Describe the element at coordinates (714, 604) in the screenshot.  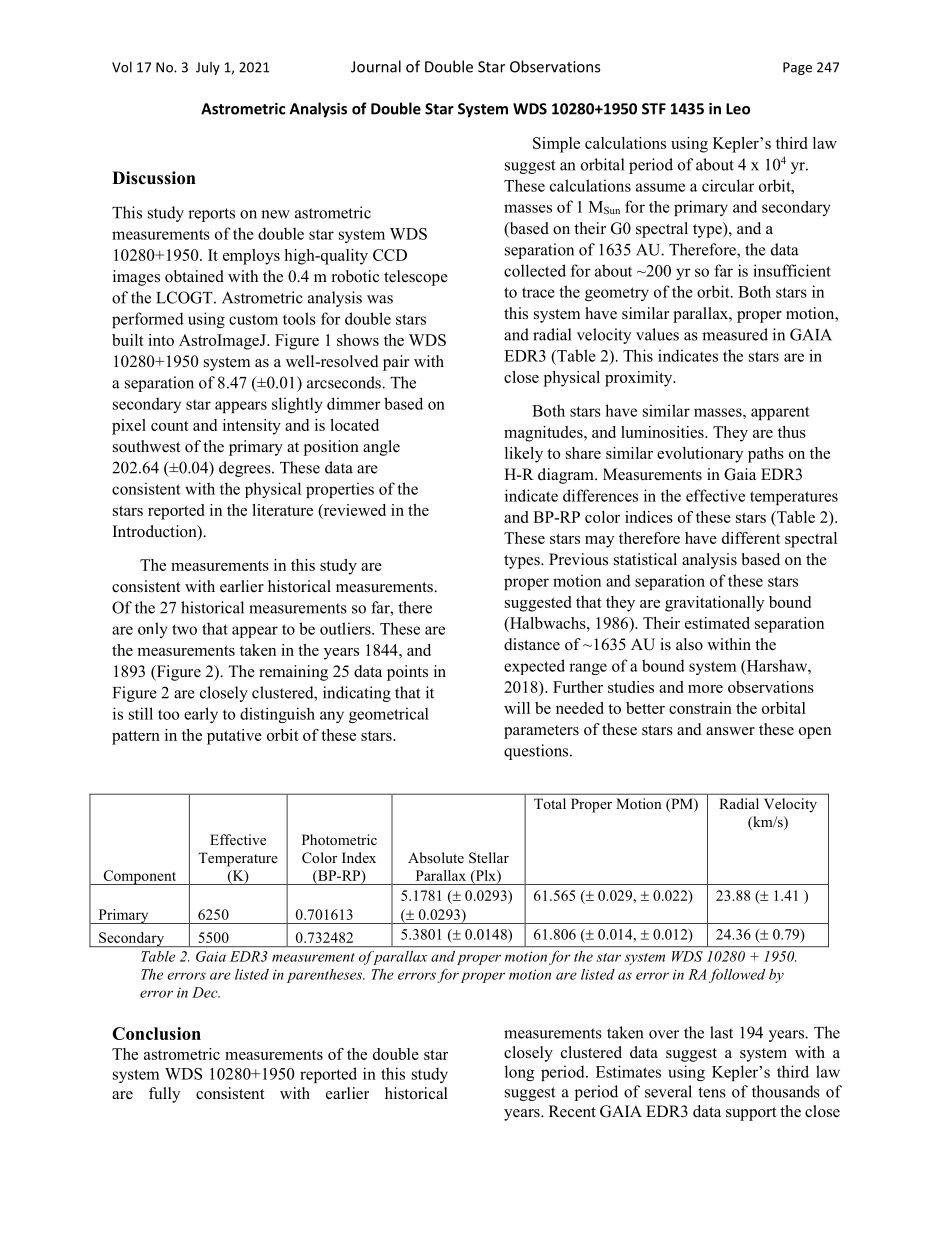
I see `gravitationally` at that location.
